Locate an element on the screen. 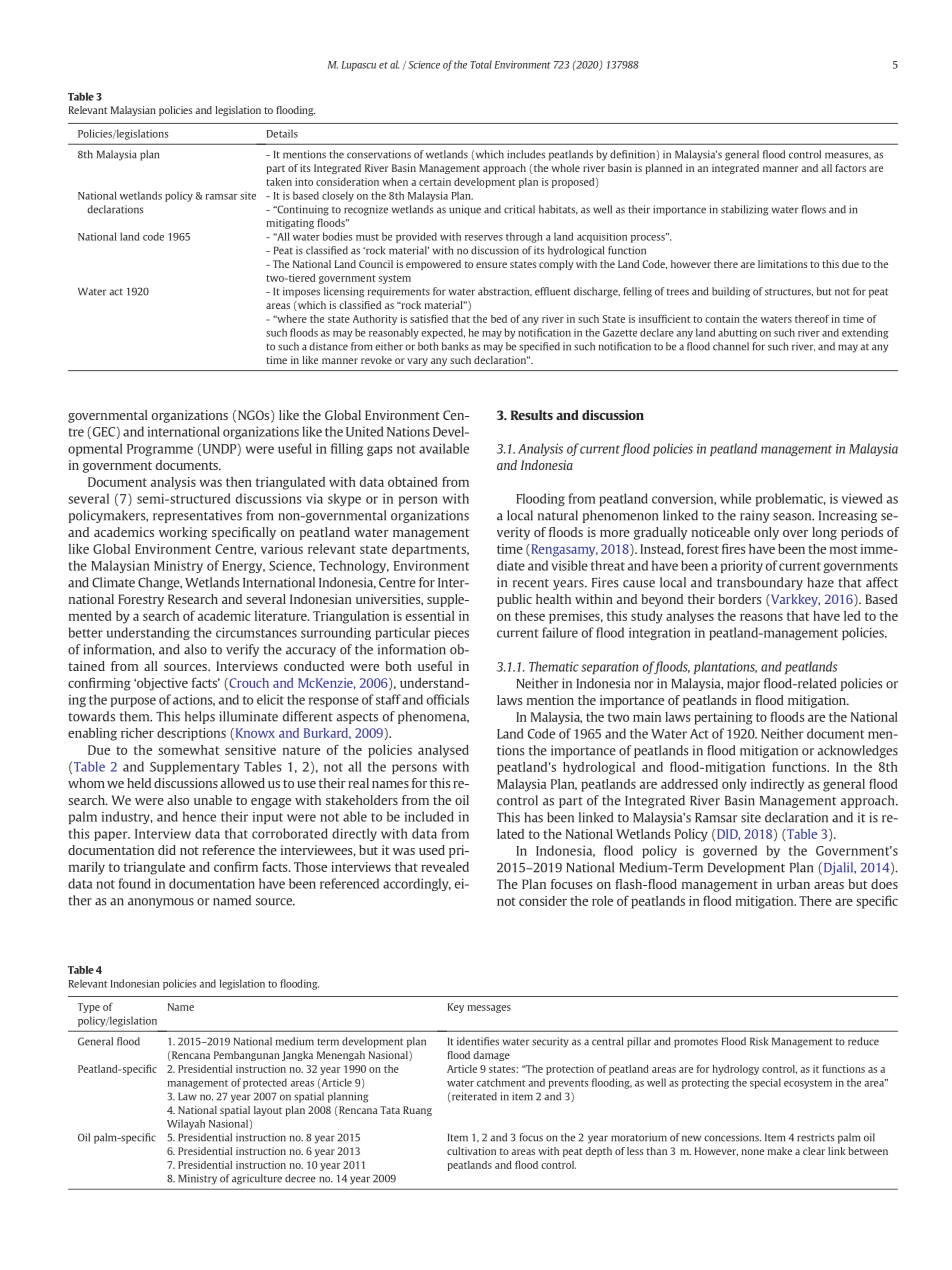  reasons is located at coordinates (761, 617).
